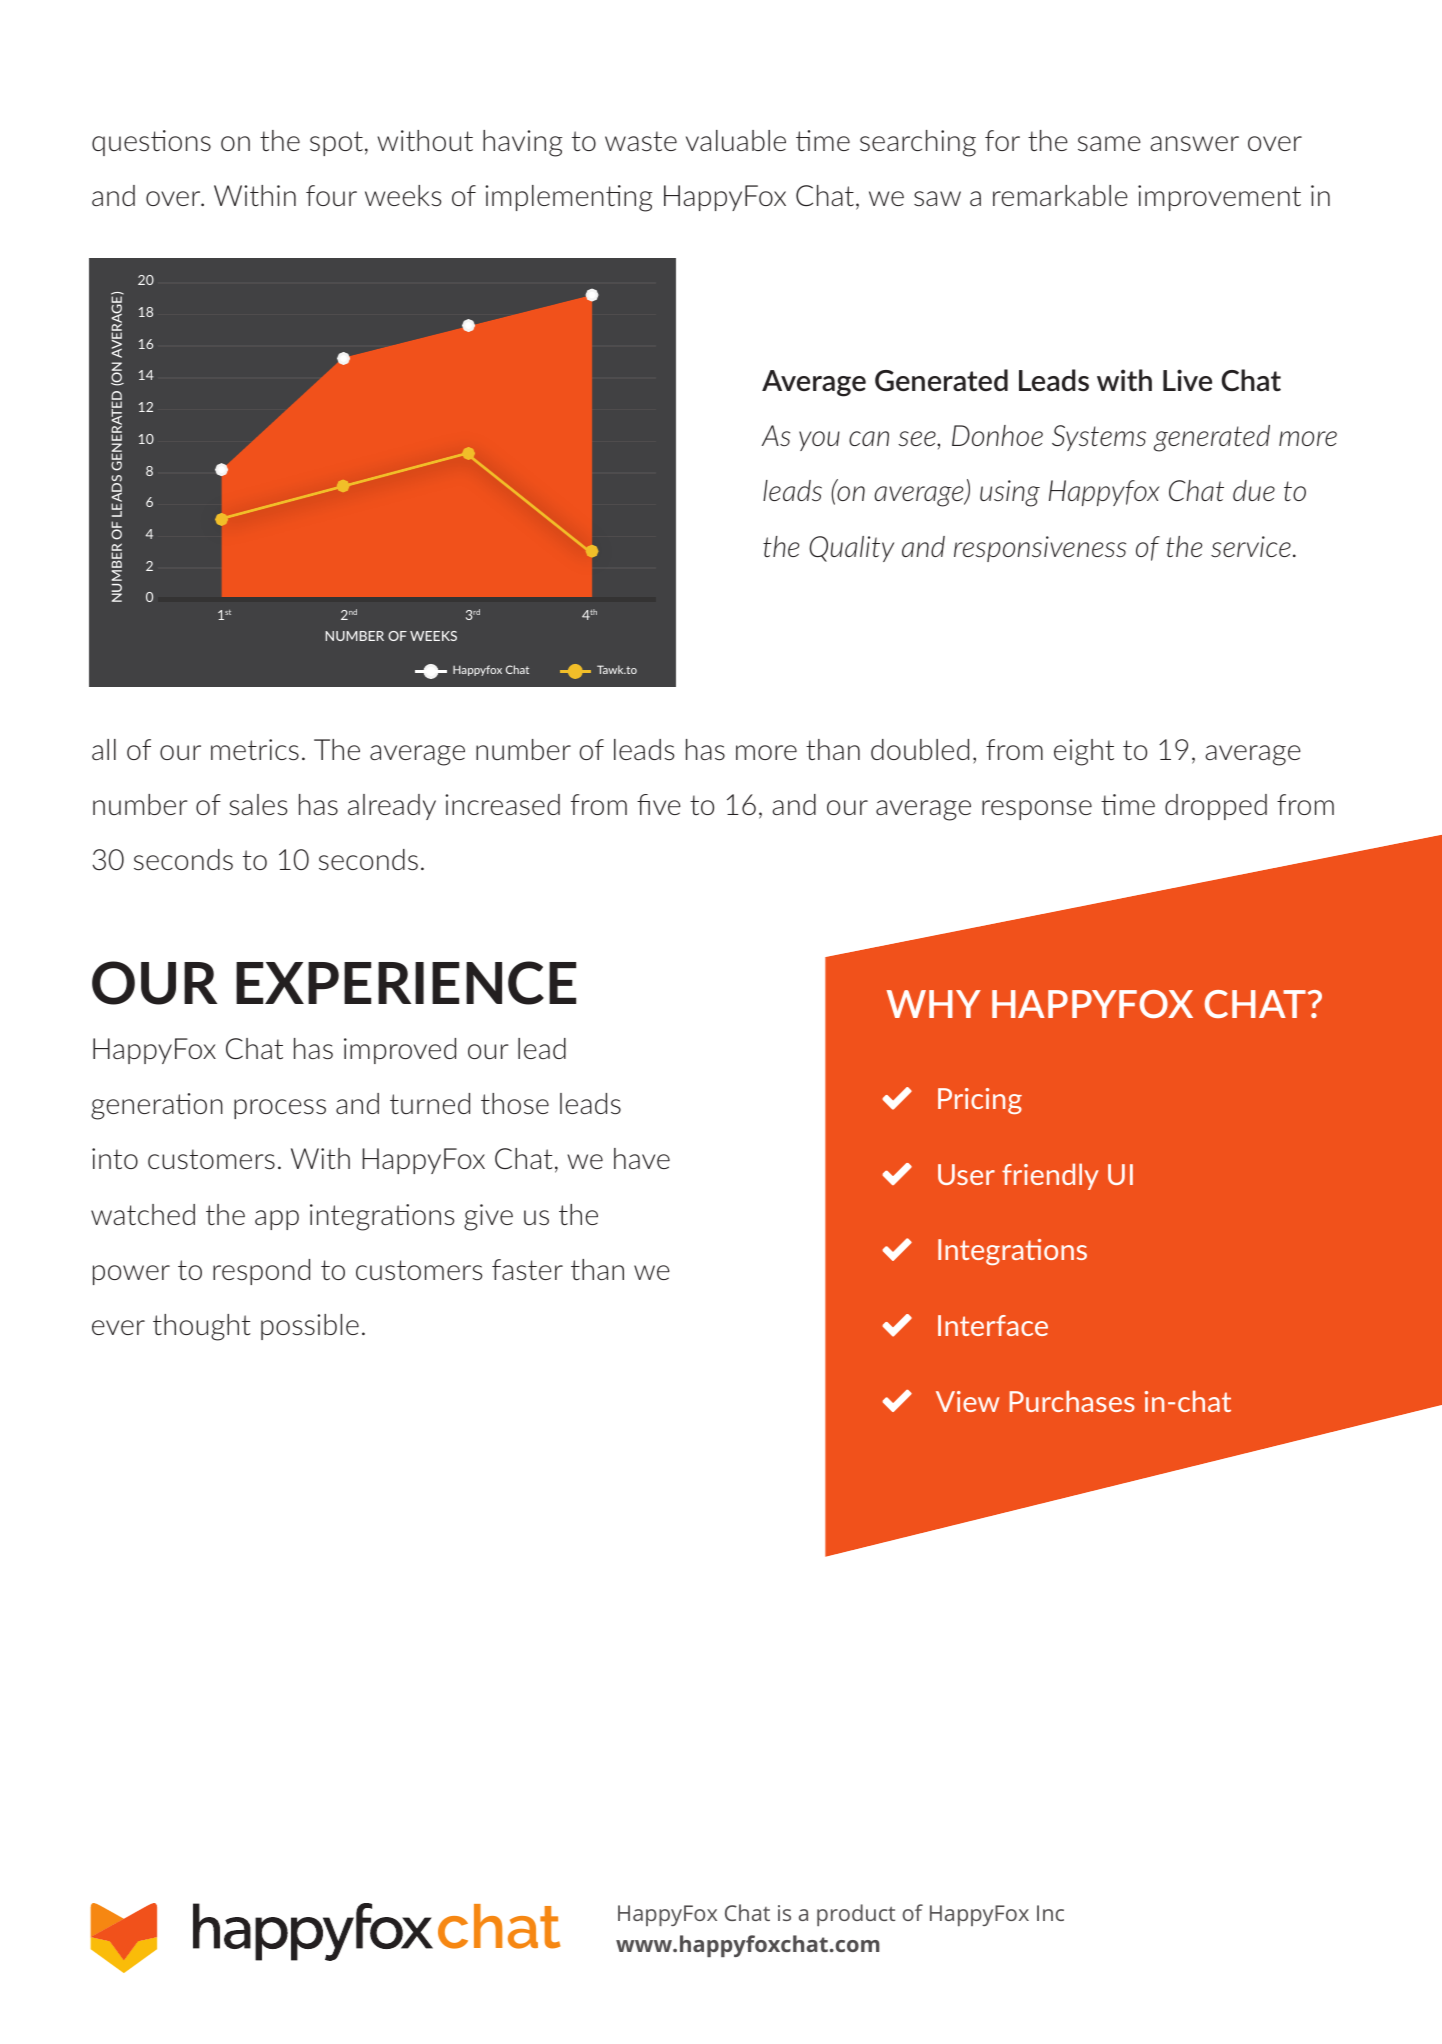 Image resolution: width=1442 pixels, height=2044 pixels. What do you see at coordinates (331, 195) in the image?
I see `four` at bounding box center [331, 195].
